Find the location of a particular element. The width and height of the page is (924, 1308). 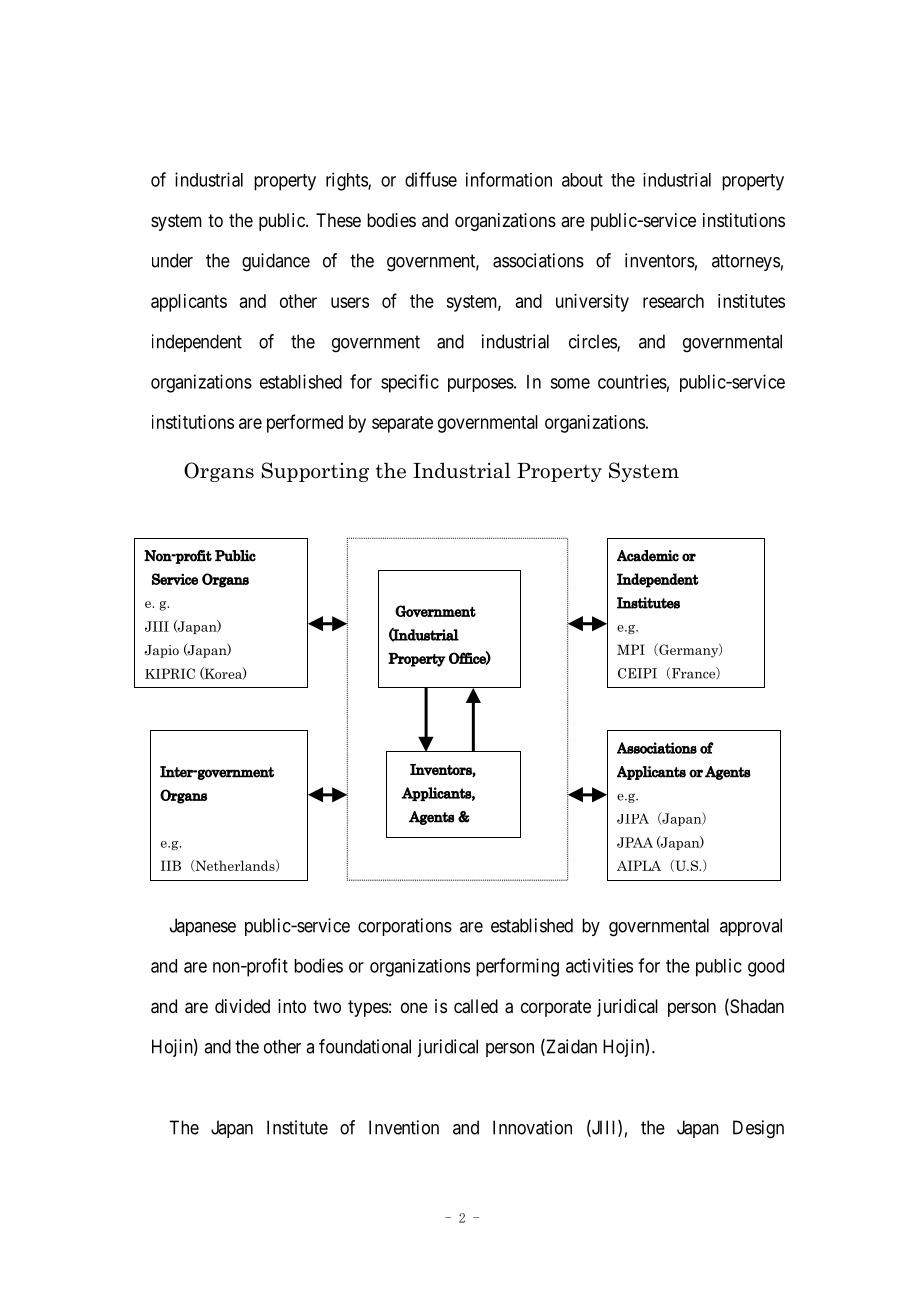

attorneys is located at coordinates (746, 262).
